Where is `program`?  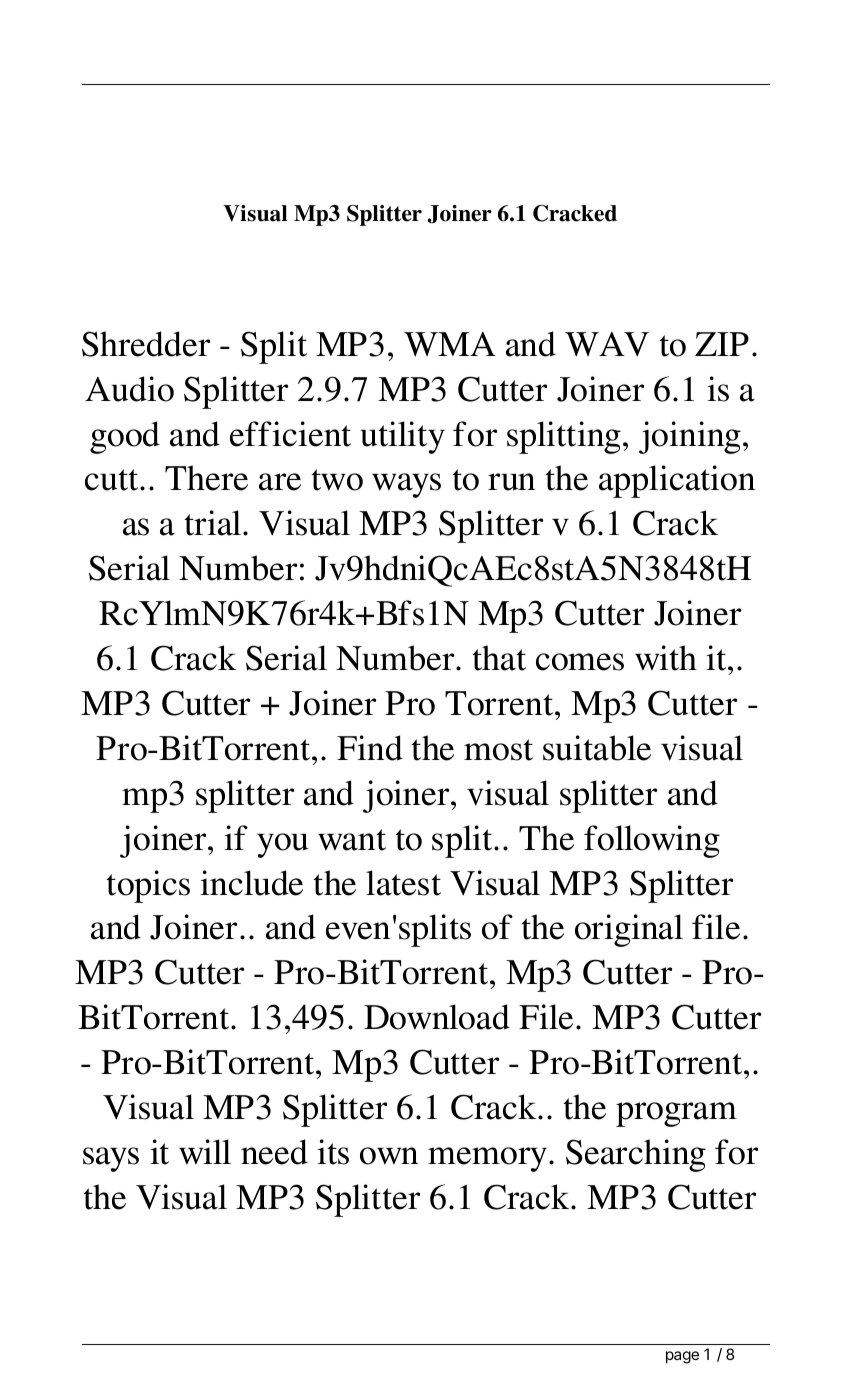 program is located at coordinates (676, 1114).
